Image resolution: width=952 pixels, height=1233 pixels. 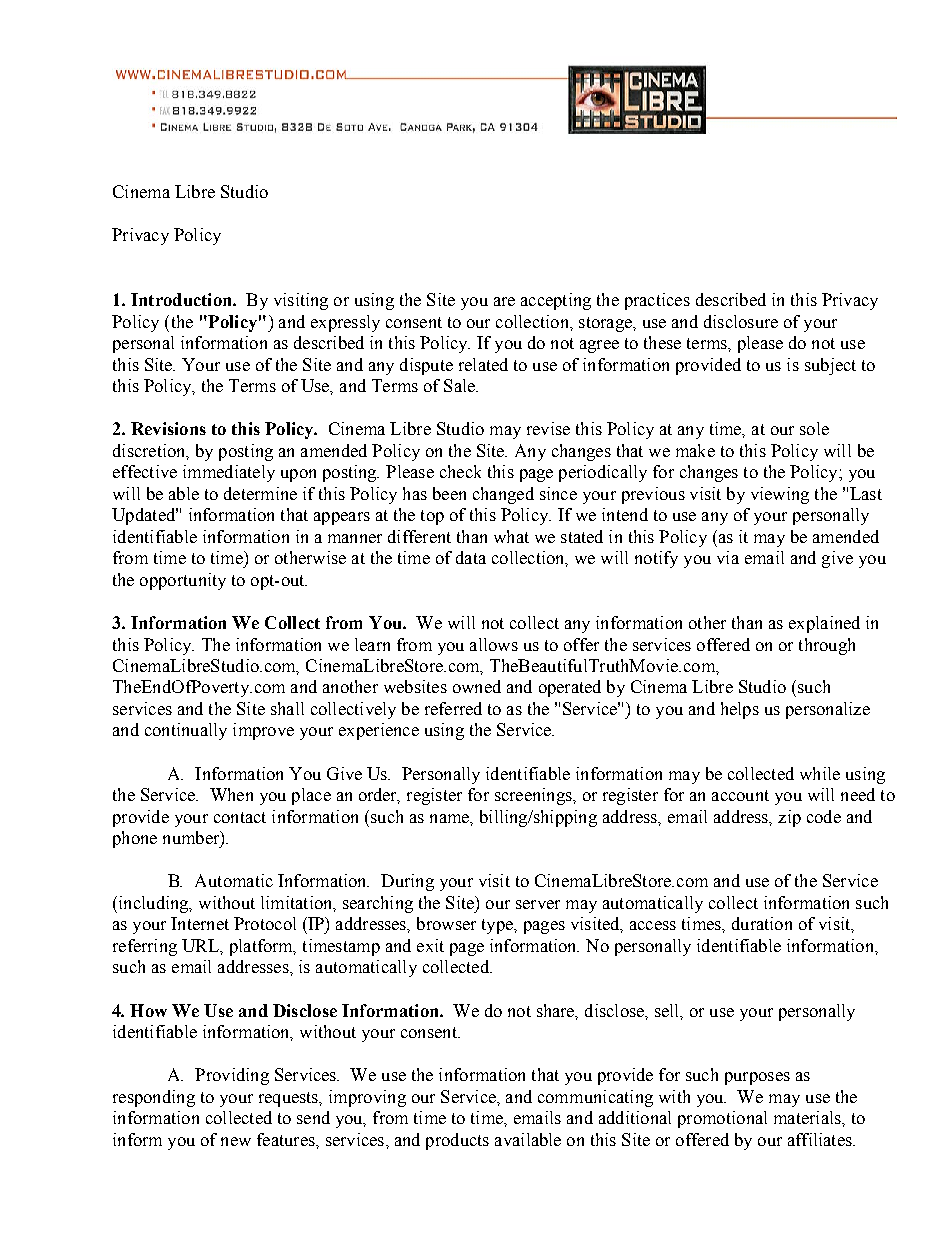 What do you see at coordinates (236, 1141) in the page?
I see `new` at bounding box center [236, 1141].
